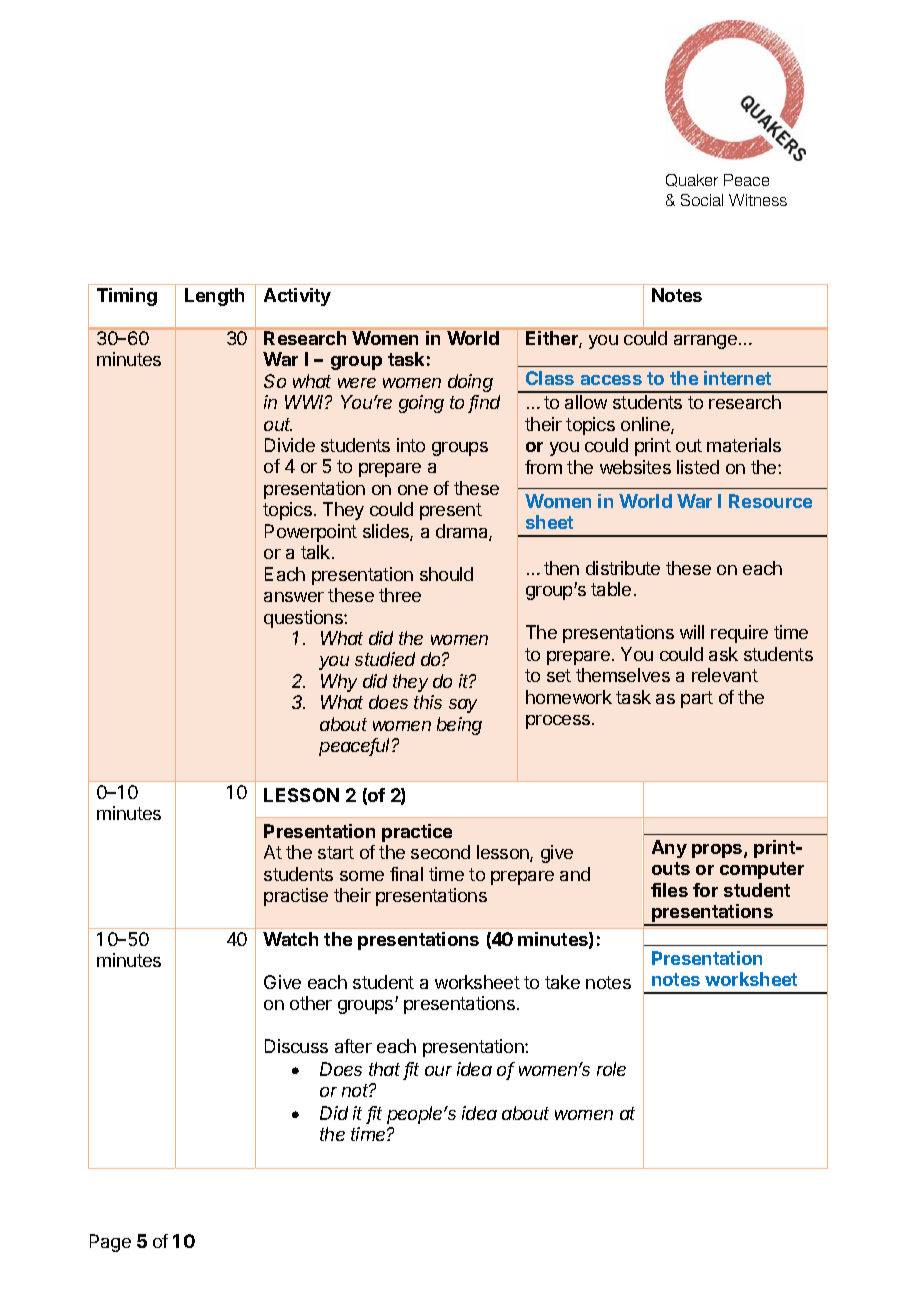 This screenshot has width=924, height=1308. Describe the element at coordinates (411, 445) in the screenshot. I see `into` at that location.
